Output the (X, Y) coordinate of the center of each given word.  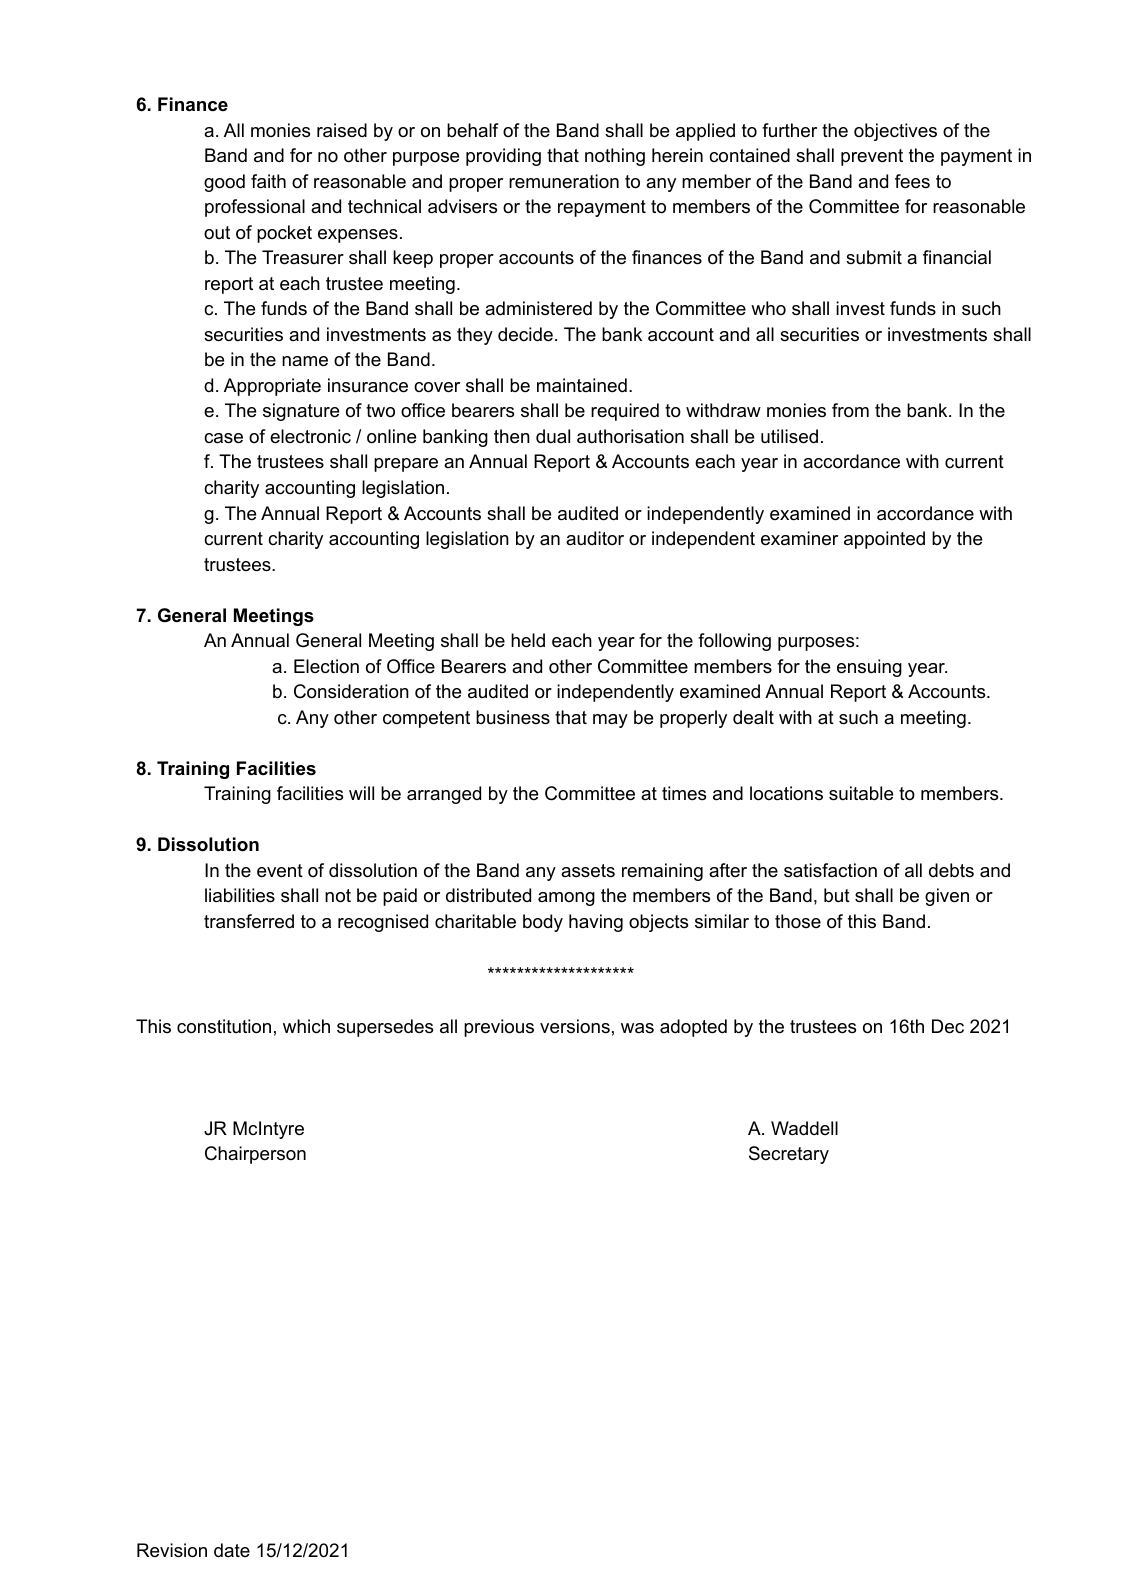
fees (912, 181)
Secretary (789, 1155)
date (232, 1550)
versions (575, 1026)
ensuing (869, 668)
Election (326, 666)
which (306, 1026)
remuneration (564, 181)
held (528, 640)
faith (268, 181)
